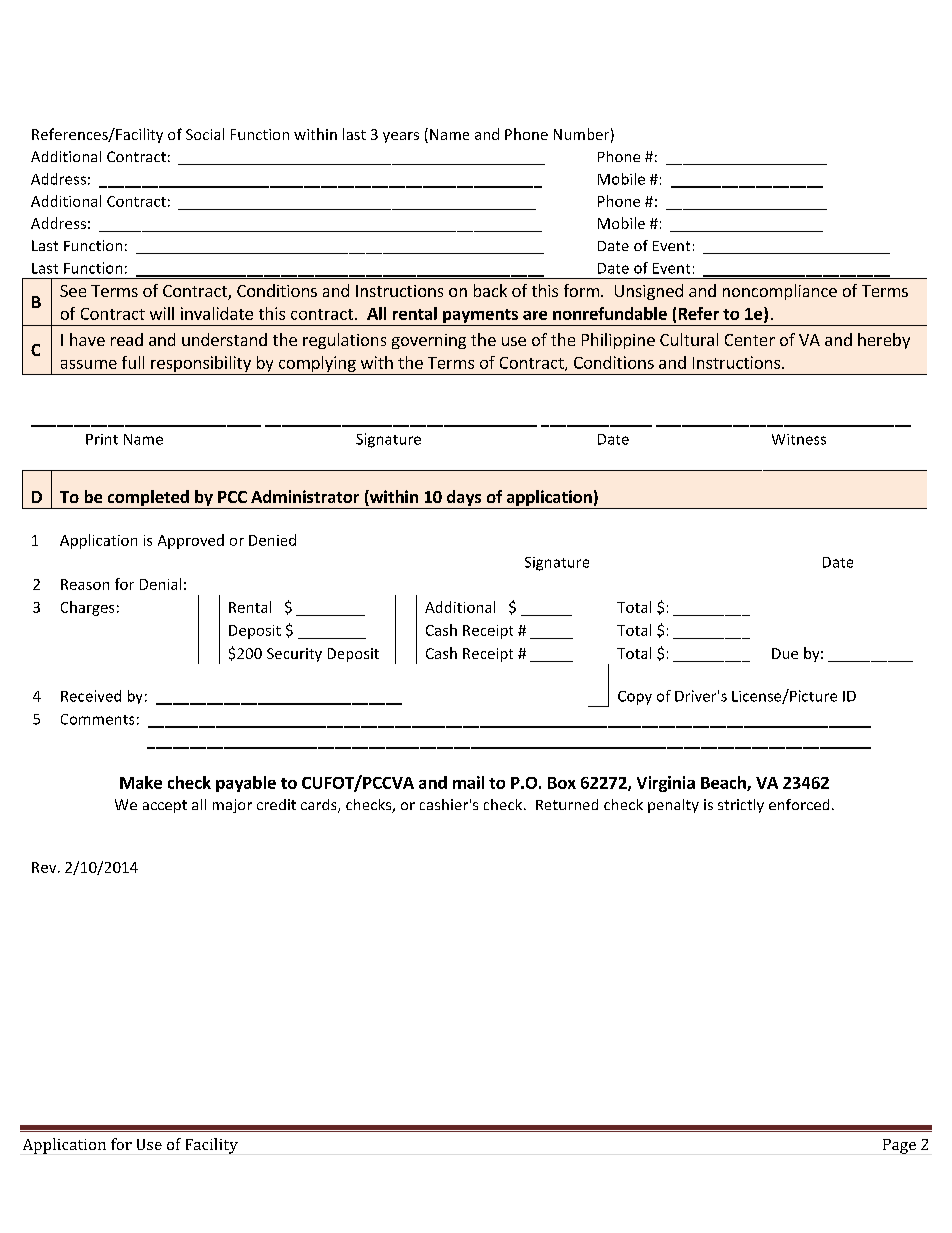 The height and width of the screenshot is (1233, 952). What do you see at coordinates (45, 867) in the screenshot?
I see `Rev` at bounding box center [45, 867].
